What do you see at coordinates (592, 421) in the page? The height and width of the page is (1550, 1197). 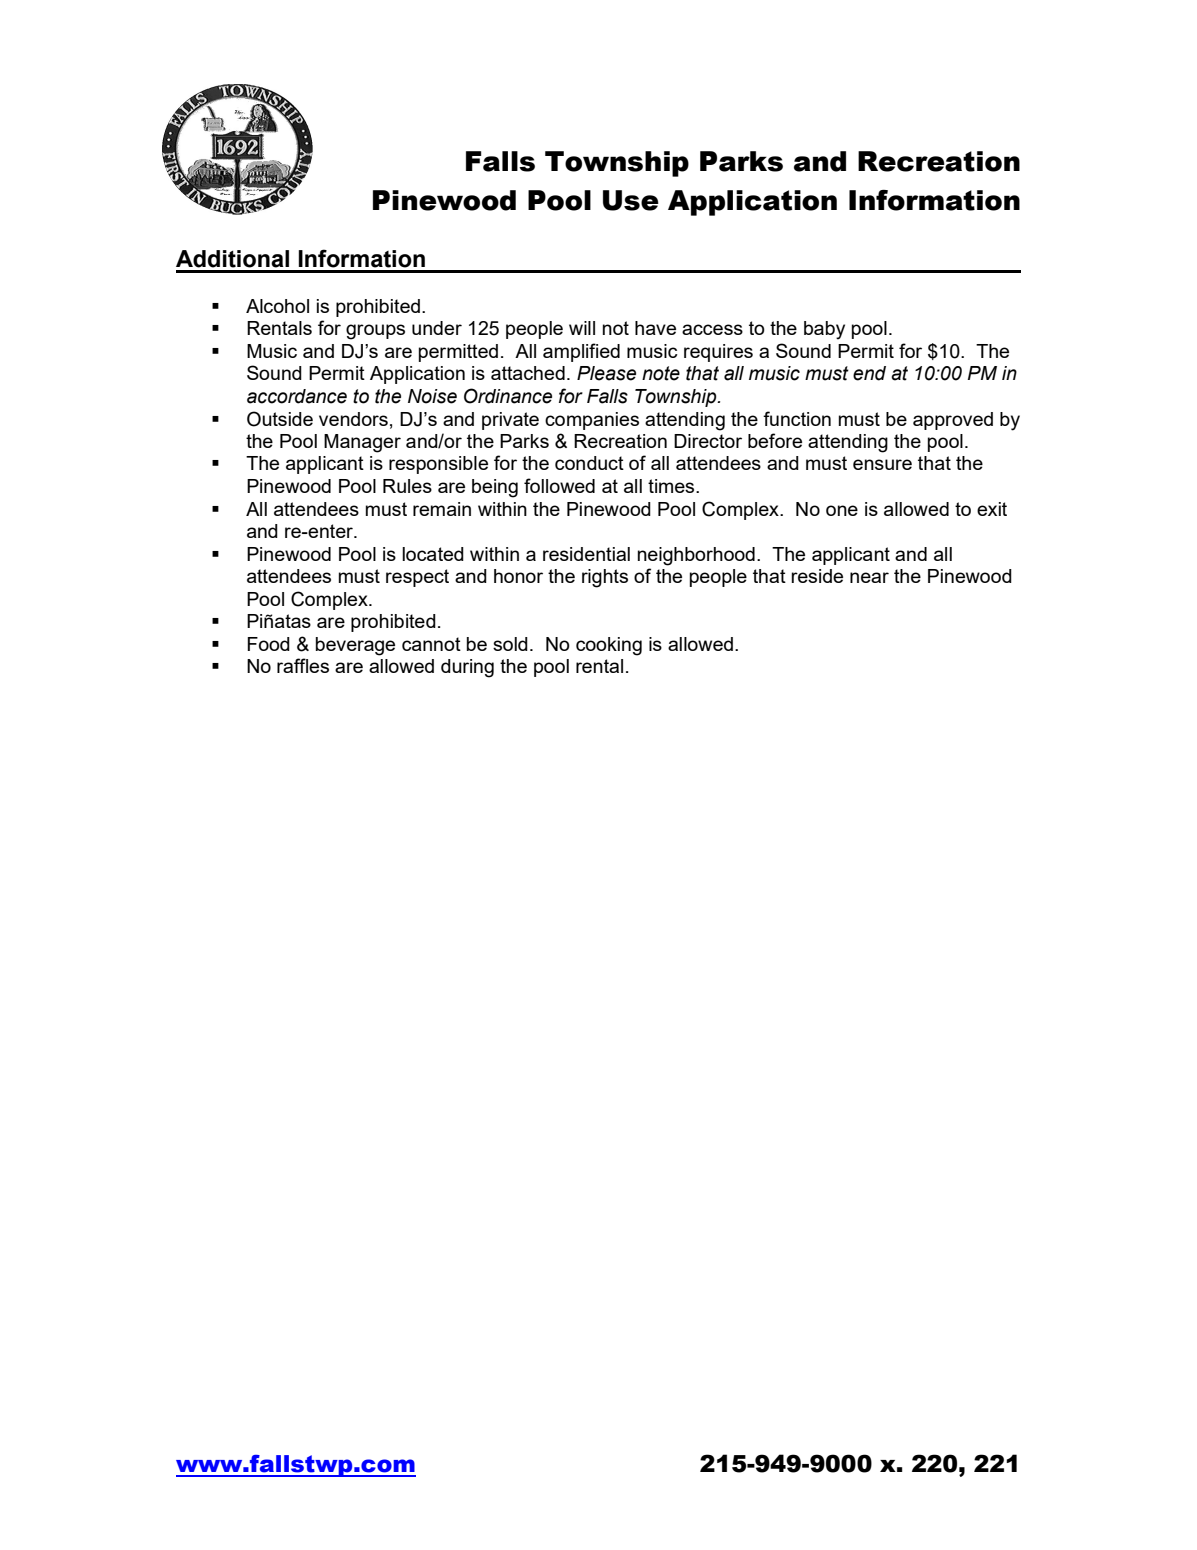 I see `companies` at bounding box center [592, 421].
